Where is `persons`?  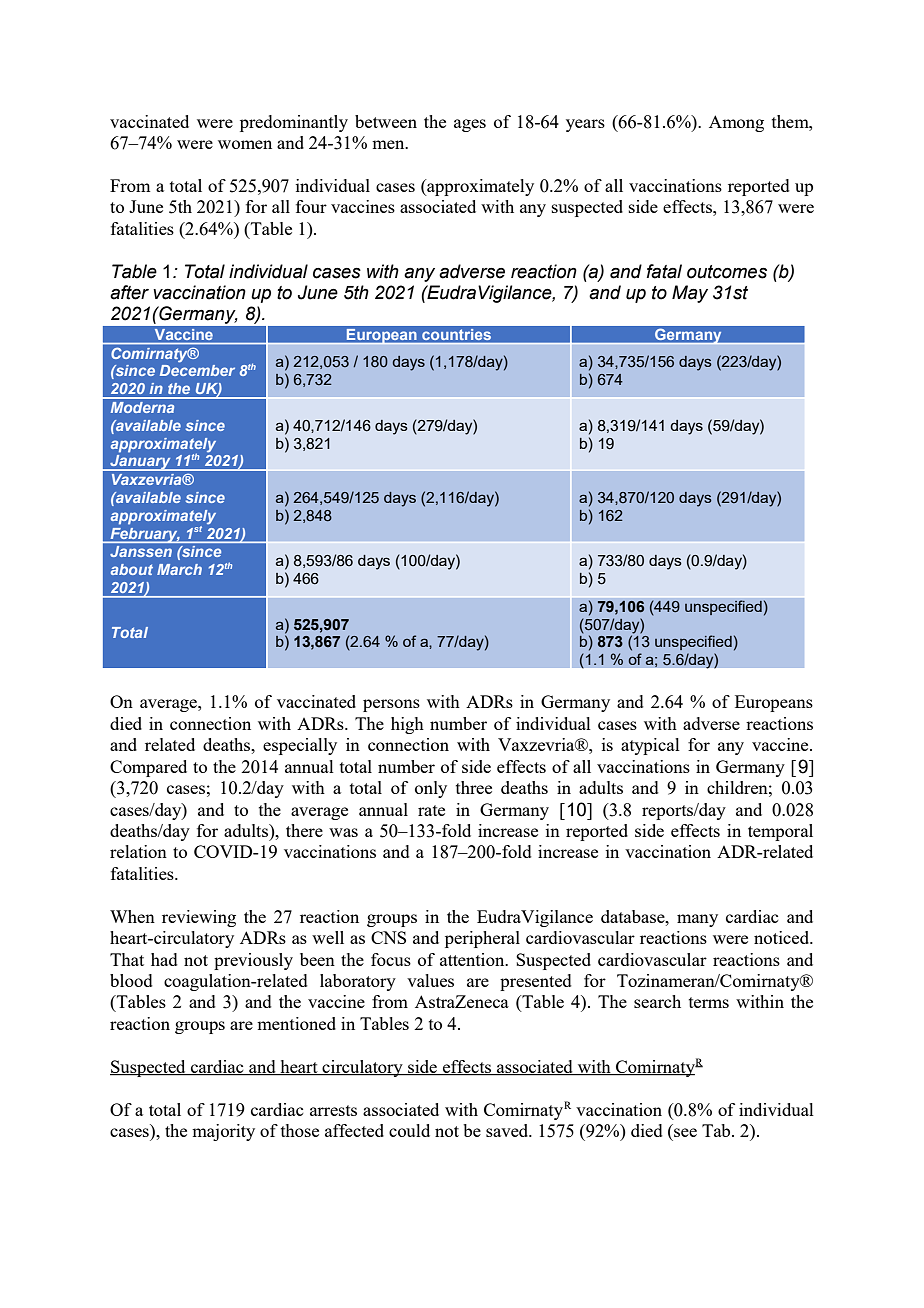
persons is located at coordinates (391, 705).
